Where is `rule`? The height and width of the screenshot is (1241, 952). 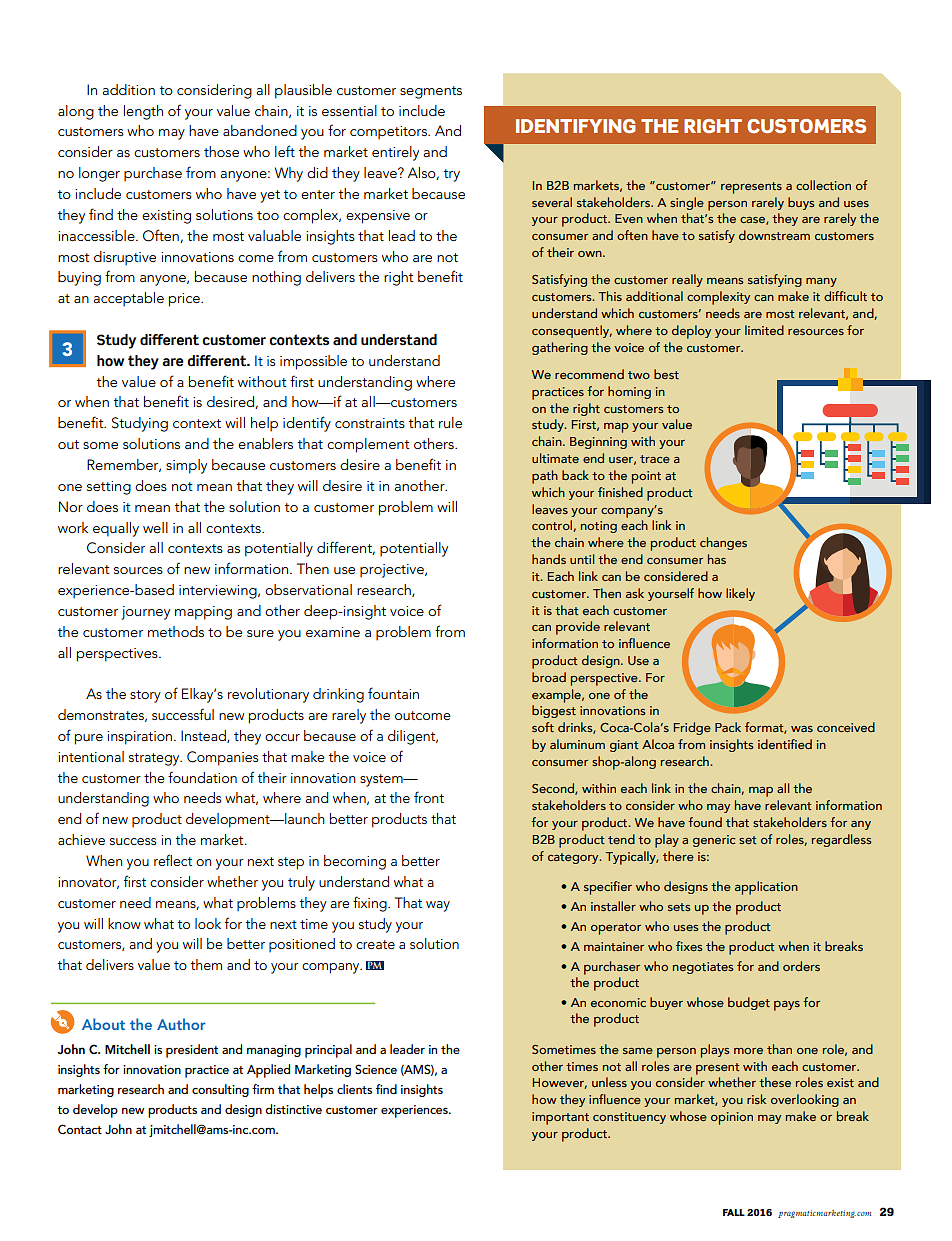
rule is located at coordinates (450, 422).
